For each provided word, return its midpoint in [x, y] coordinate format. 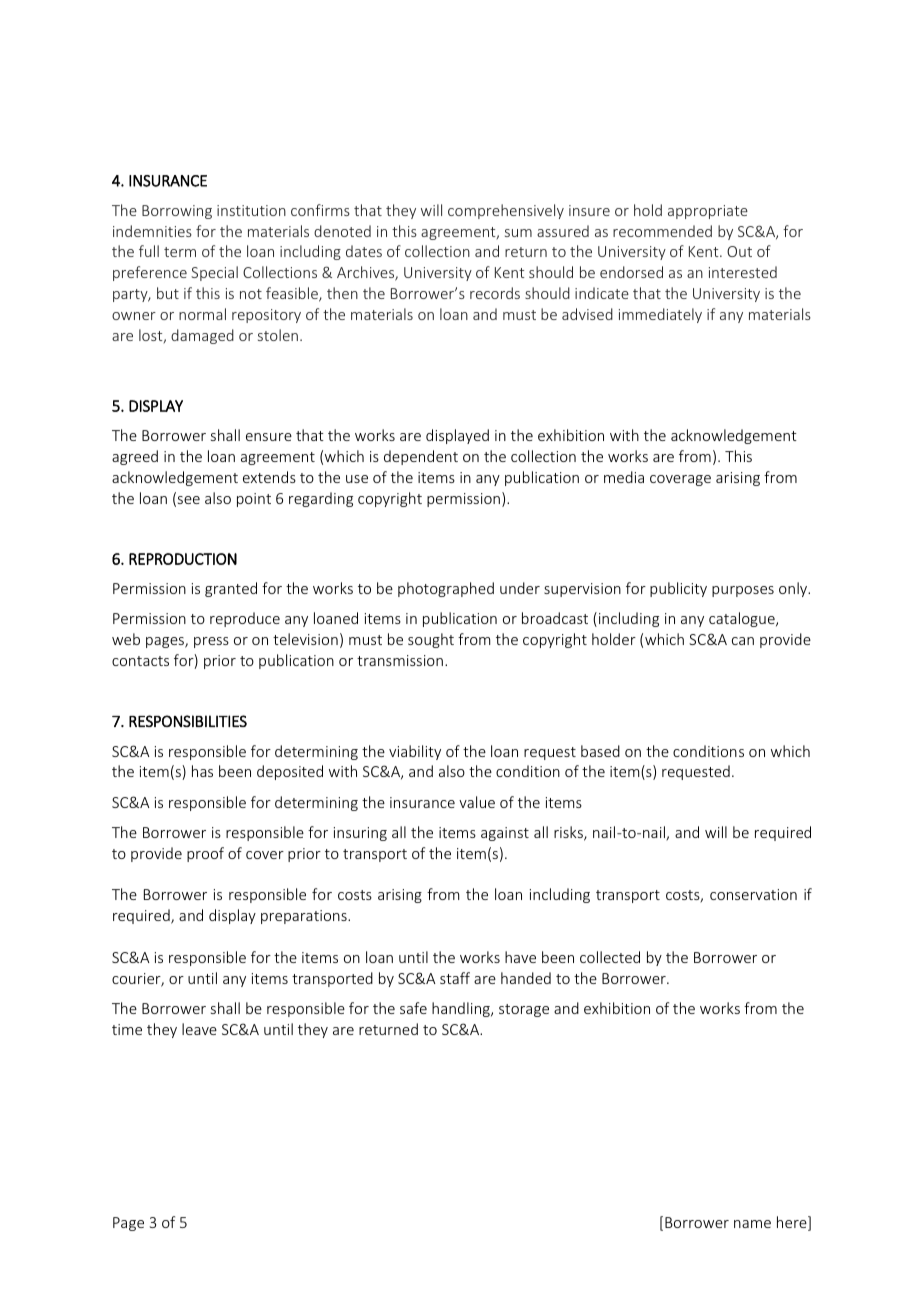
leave [199, 1029]
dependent [421, 457]
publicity [678, 589]
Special [214, 273]
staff [455, 978]
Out [739, 251]
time [127, 1029]
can [743, 641]
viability [415, 752]
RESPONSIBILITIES [188, 721]
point [254, 500]
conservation [753, 894]
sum [518, 233]
